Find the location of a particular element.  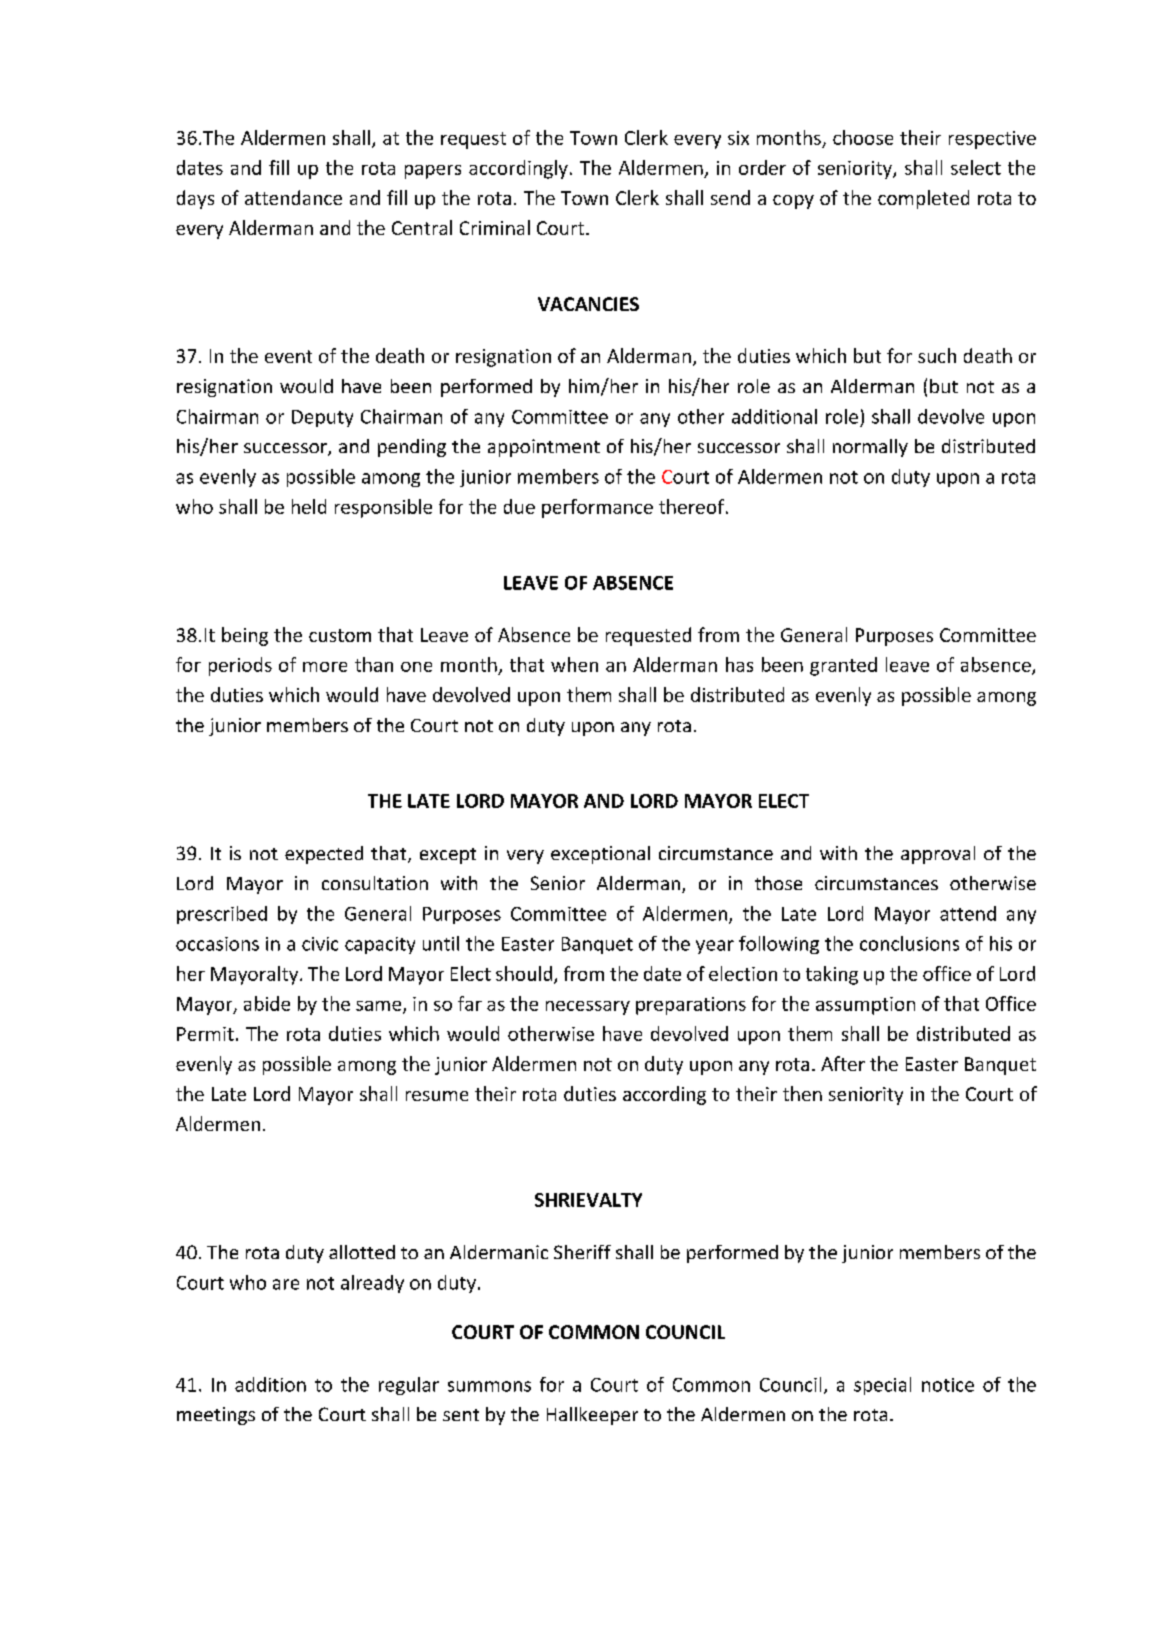

when is located at coordinates (574, 664).
